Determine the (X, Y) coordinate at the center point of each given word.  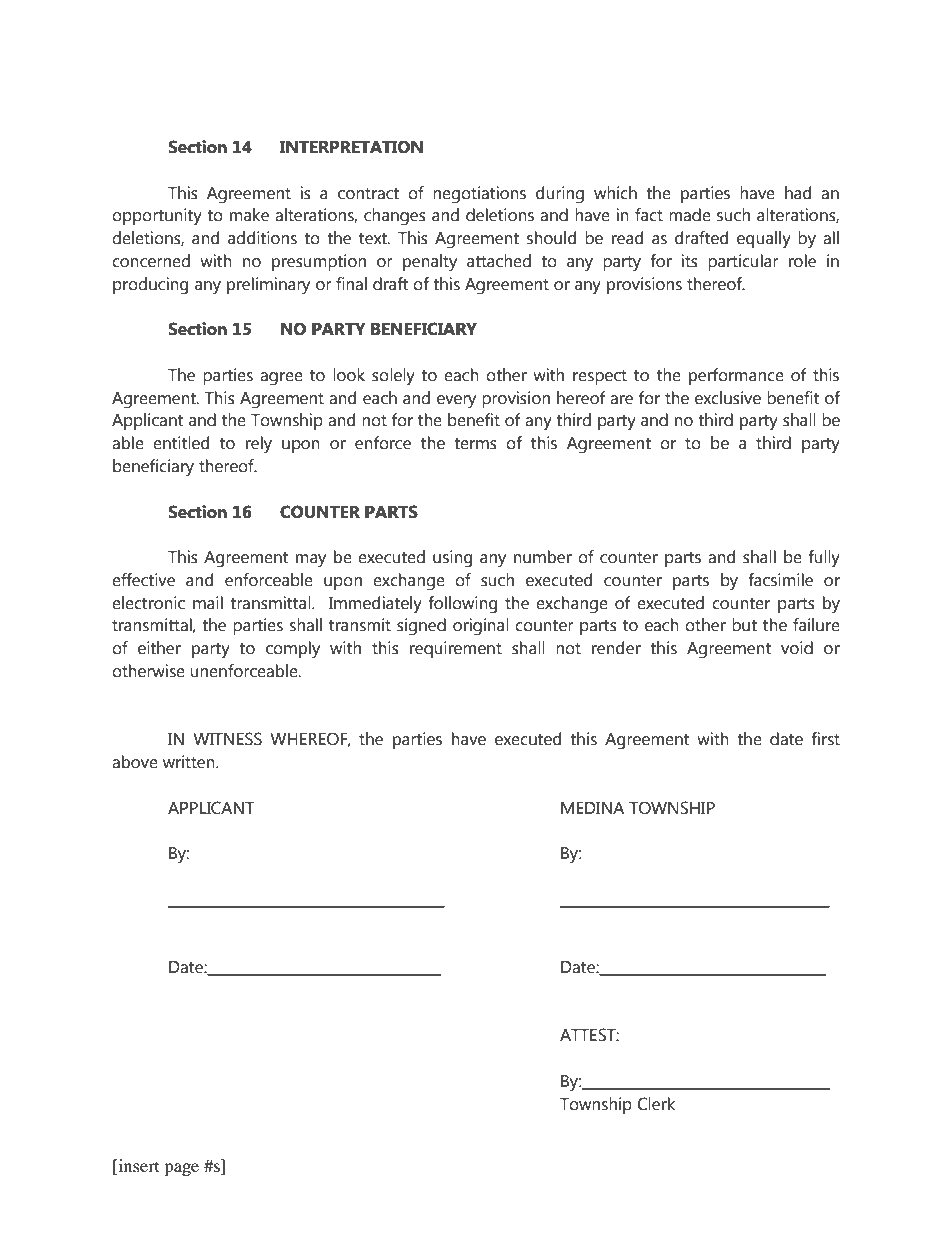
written (190, 762)
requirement (456, 649)
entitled (181, 443)
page (181, 1169)
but (744, 625)
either (159, 648)
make (249, 215)
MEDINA (592, 808)
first (826, 739)
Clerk (656, 1104)
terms (475, 444)
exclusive (728, 398)
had (798, 193)
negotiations (479, 195)
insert (137, 1167)
